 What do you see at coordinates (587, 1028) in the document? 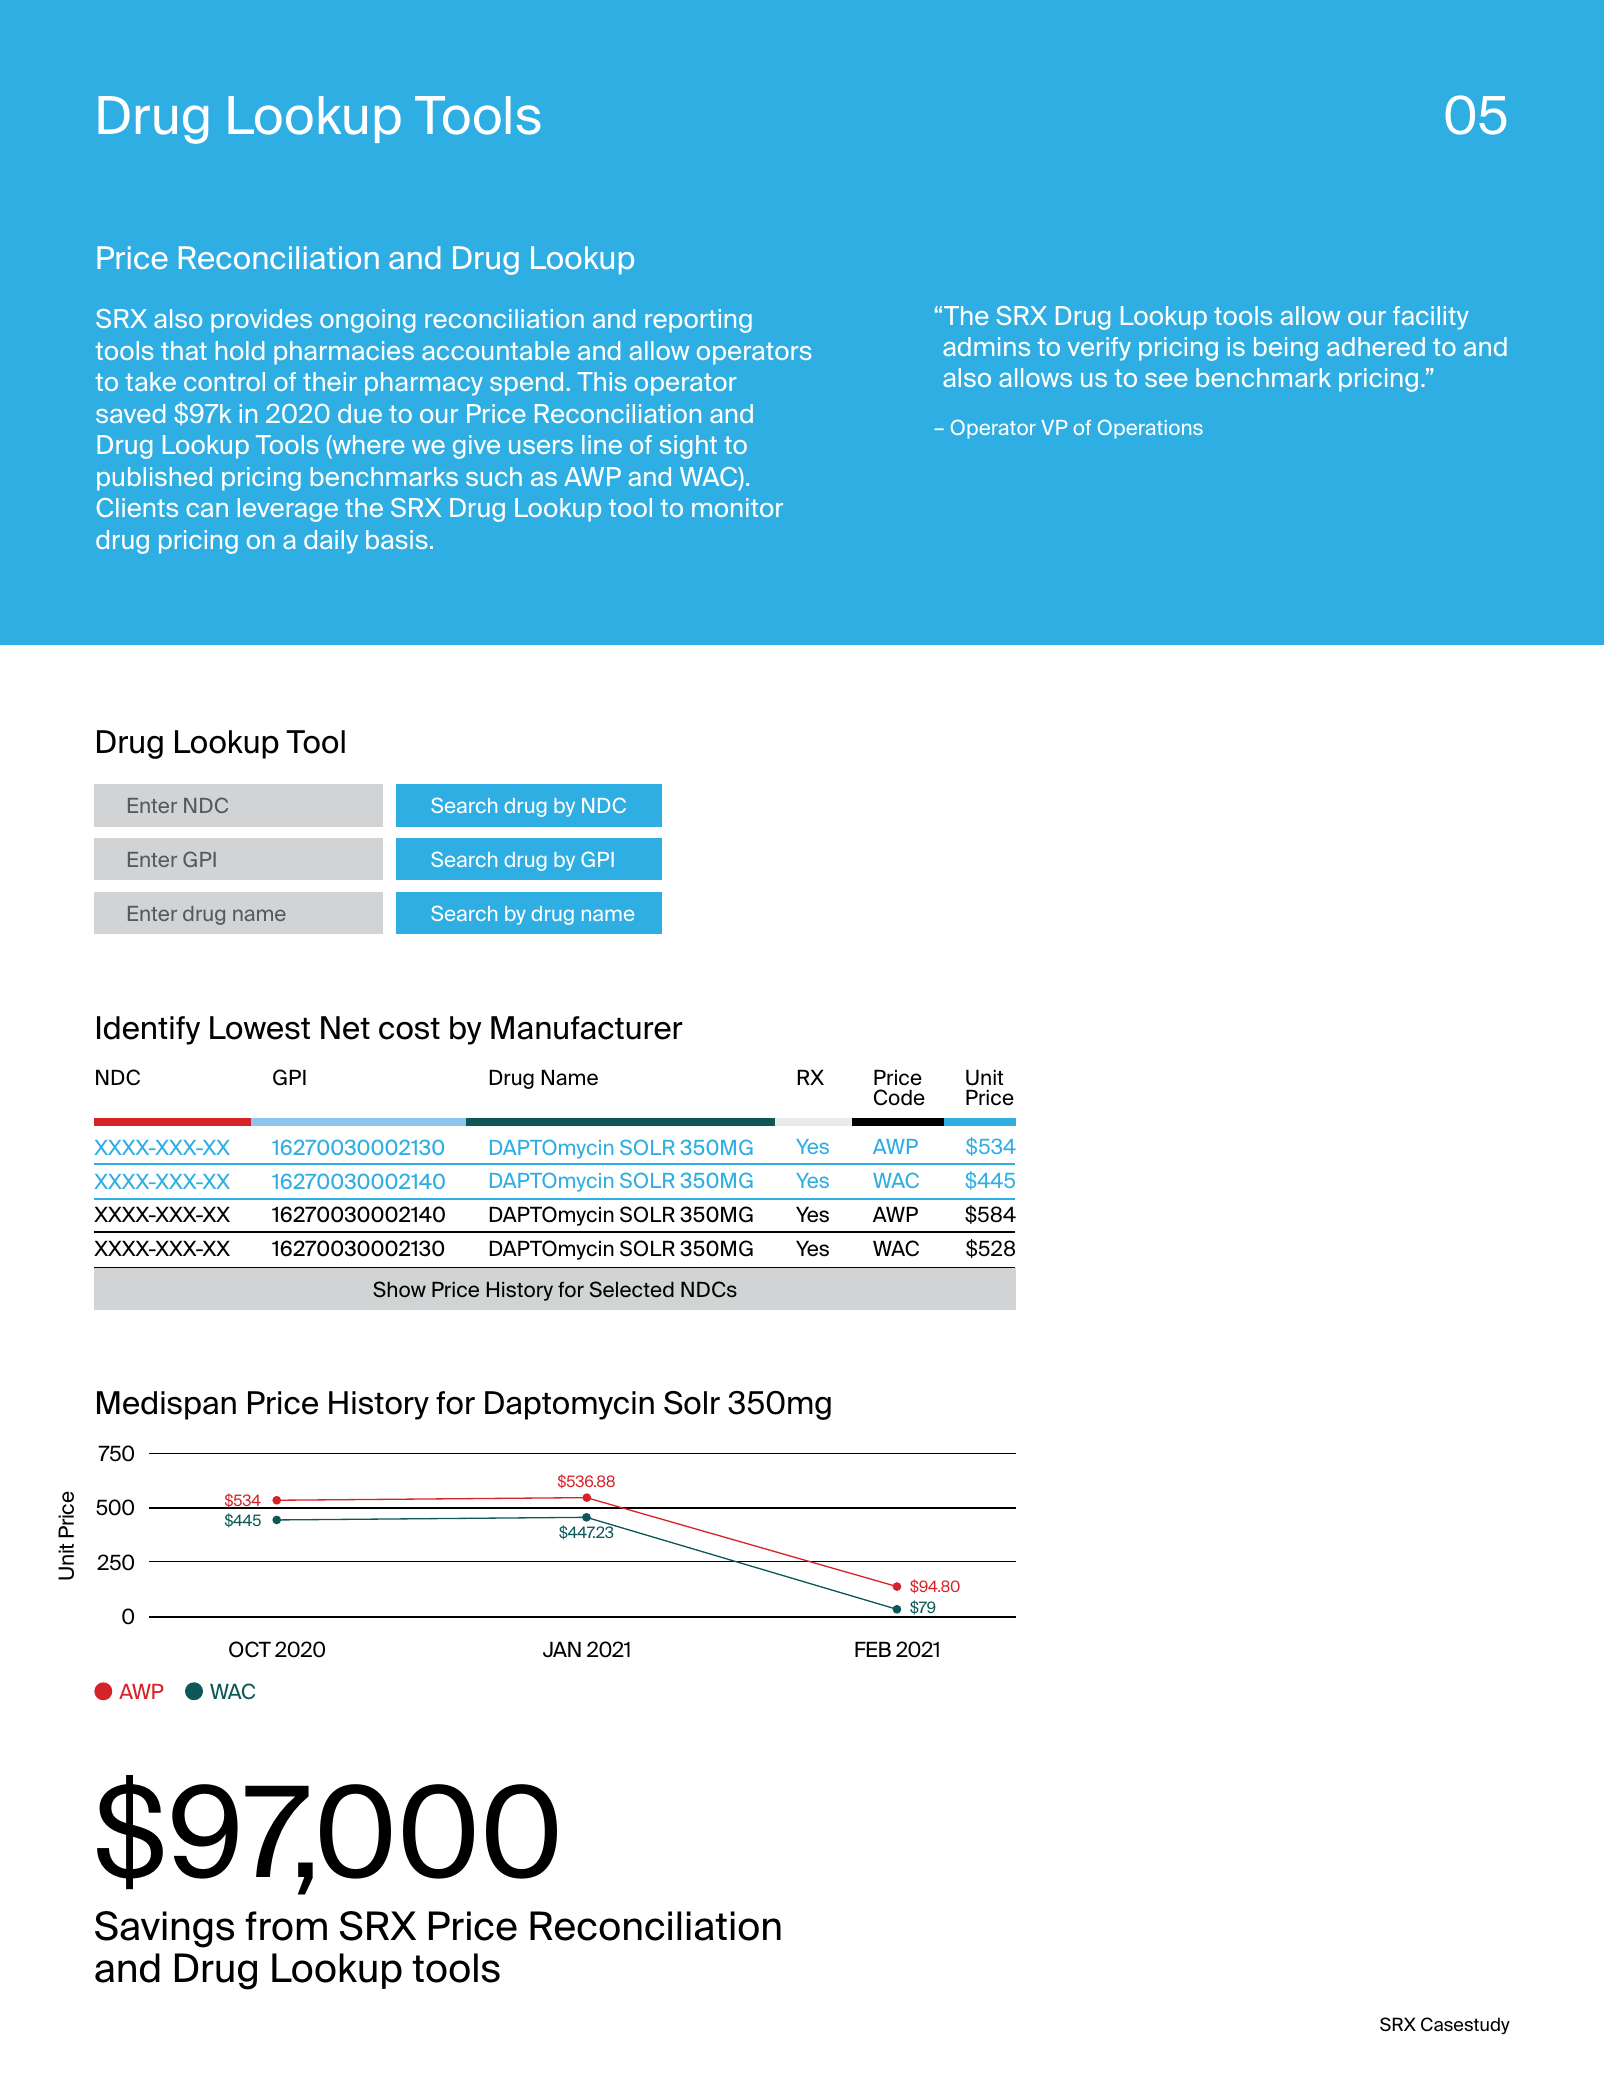
I see `Manufacturer` at bounding box center [587, 1028].
